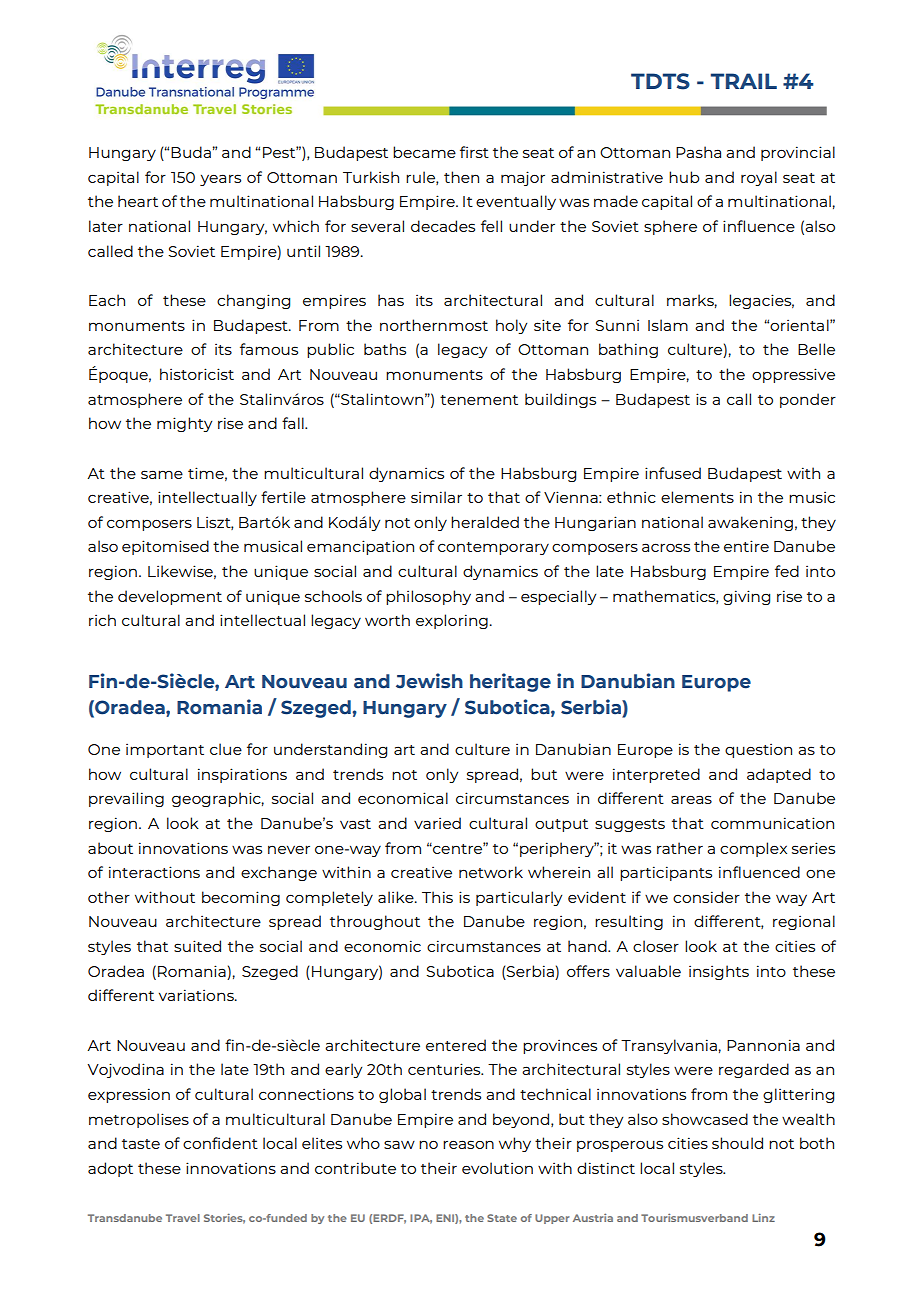 This screenshot has height=1308, width=924. Describe the element at coordinates (497, 1168) in the screenshot. I see `evolution` at that location.
